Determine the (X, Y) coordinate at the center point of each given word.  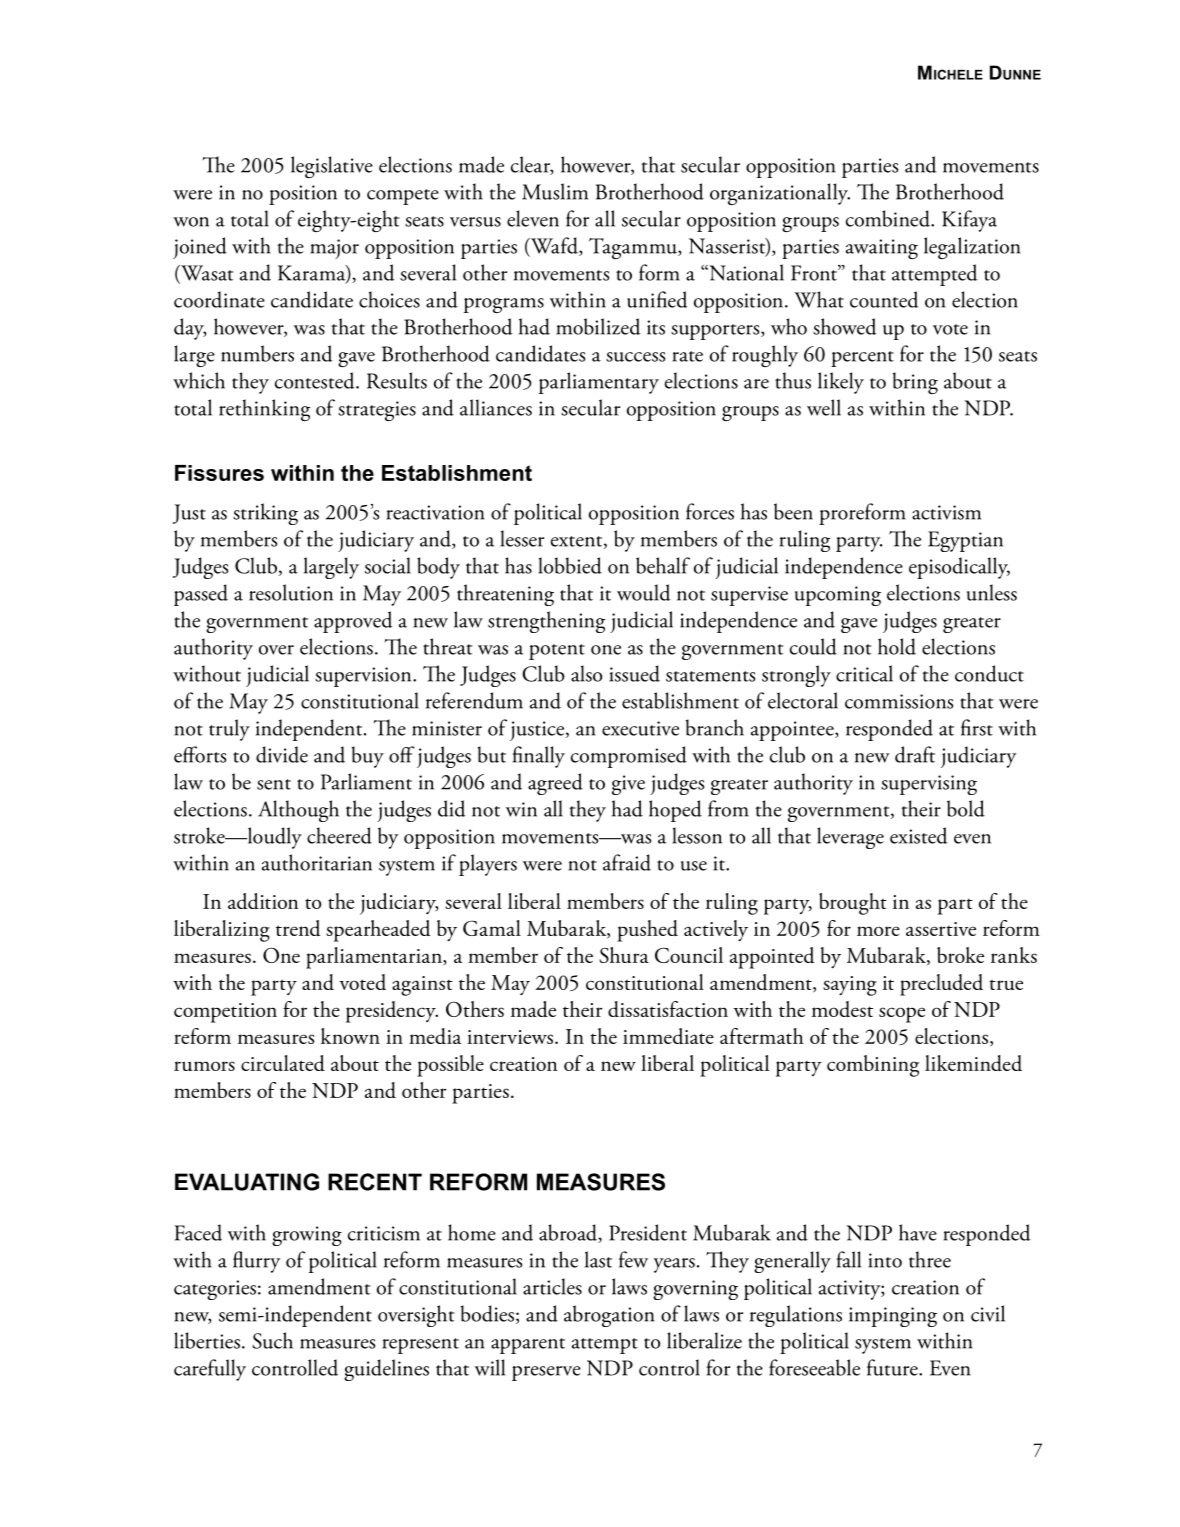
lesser (522, 538)
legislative (332, 167)
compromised (629, 757)
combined (889, 218)
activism (946, 512)
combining (873, 1066)
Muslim (555, 191)
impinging (893, 1317)
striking (265, 514)
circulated (283, 1063)
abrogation (609, 1316)
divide (282, 754)
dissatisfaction (668, 1009)
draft (915, 754)
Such (272, 1340)
